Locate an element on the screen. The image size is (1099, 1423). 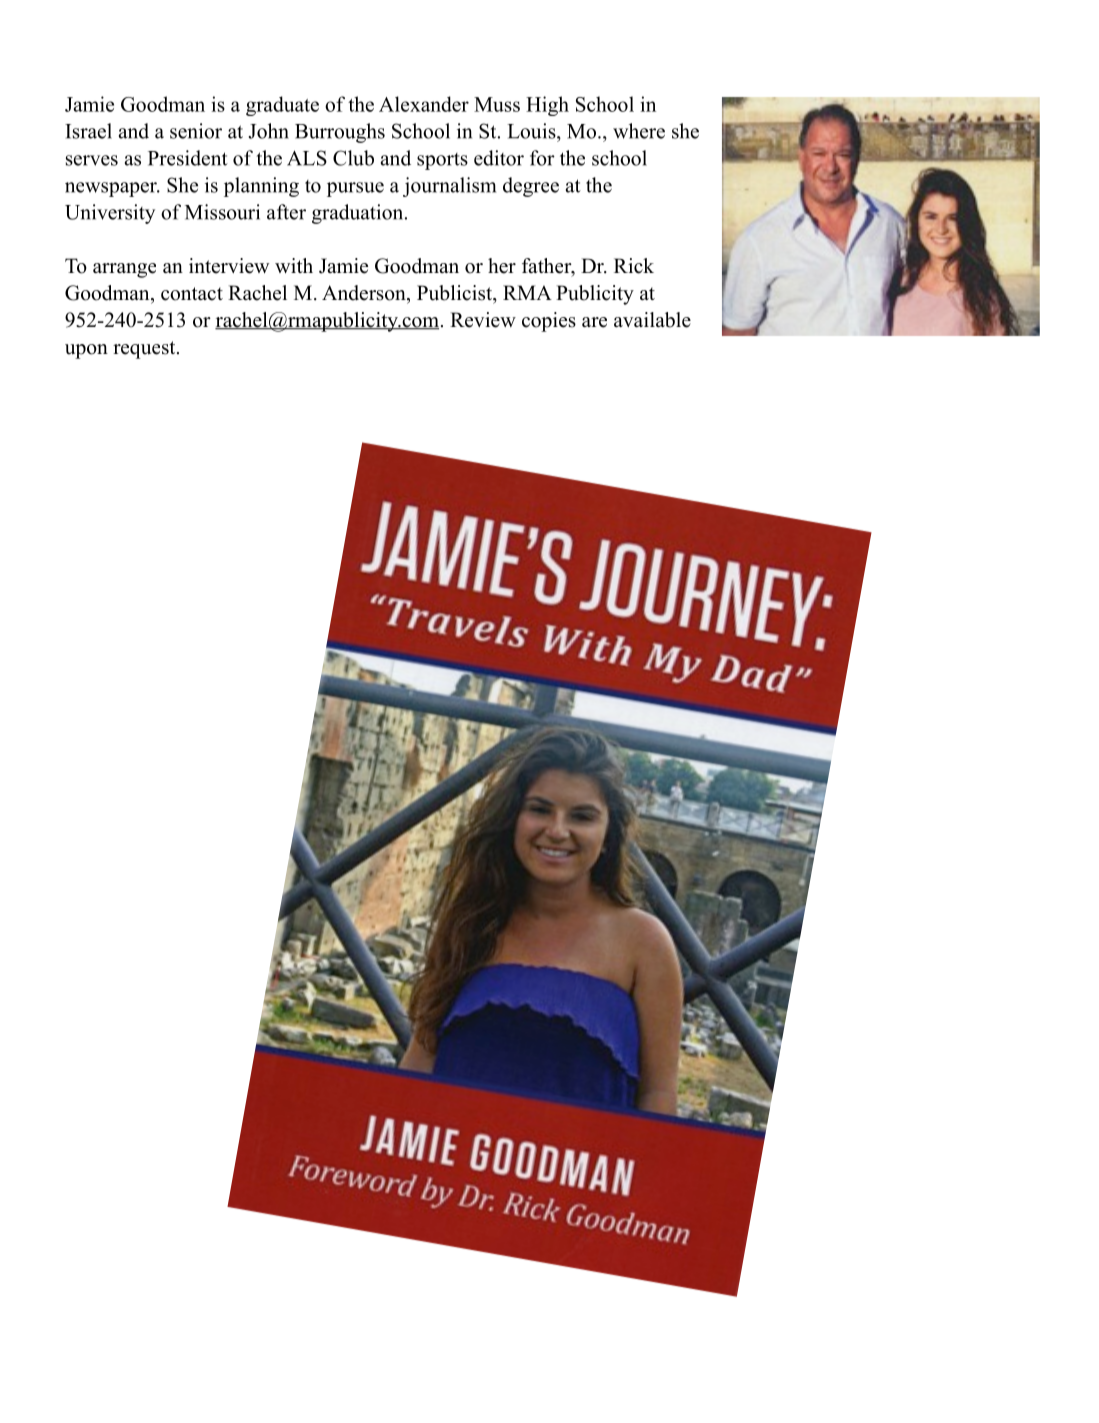
Alexander is located at coordinates (424, 104).
